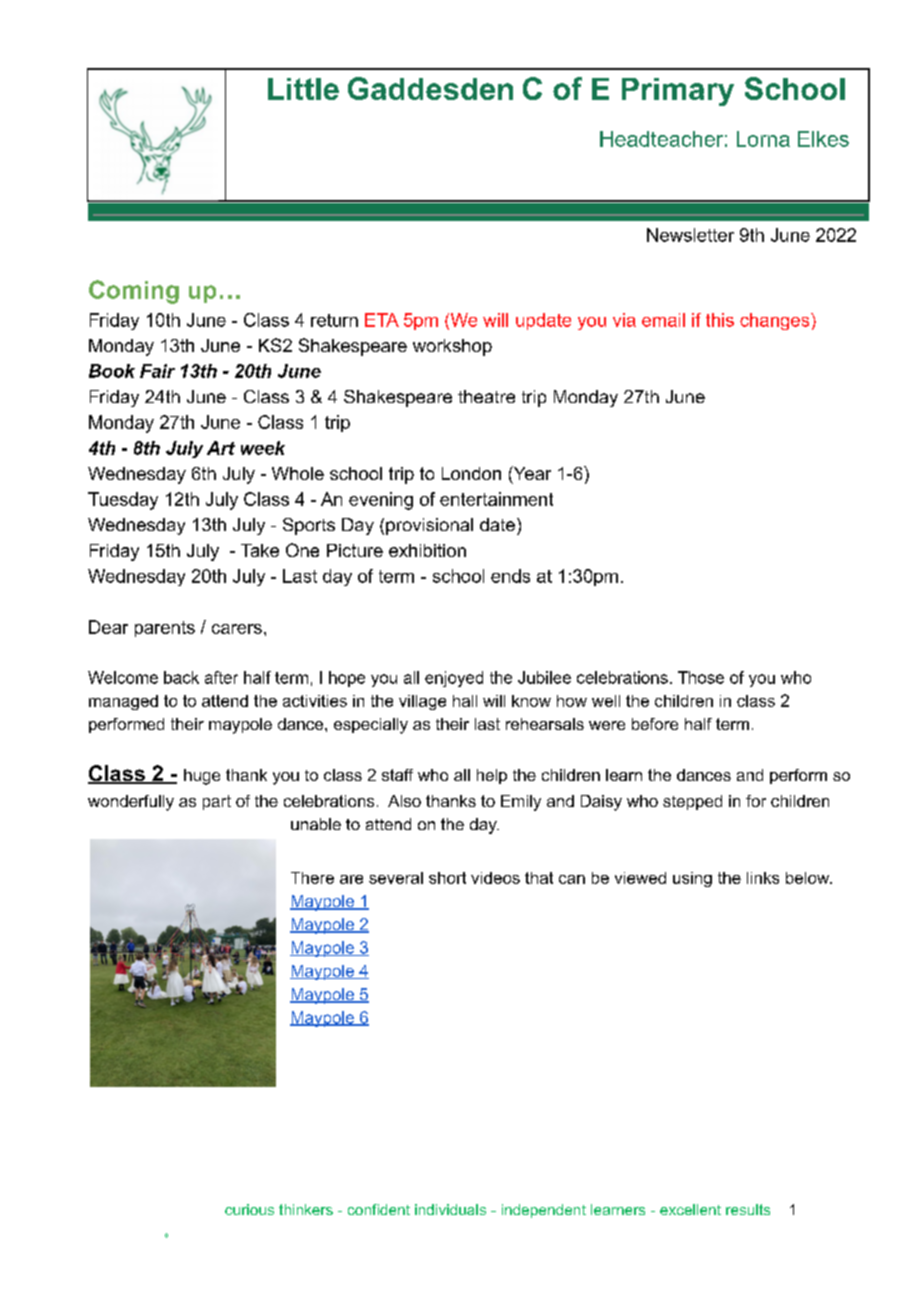  What do you see at coordinates (249, 1209) in the page?
I see `curious` at bounding box center [249, 1209].
